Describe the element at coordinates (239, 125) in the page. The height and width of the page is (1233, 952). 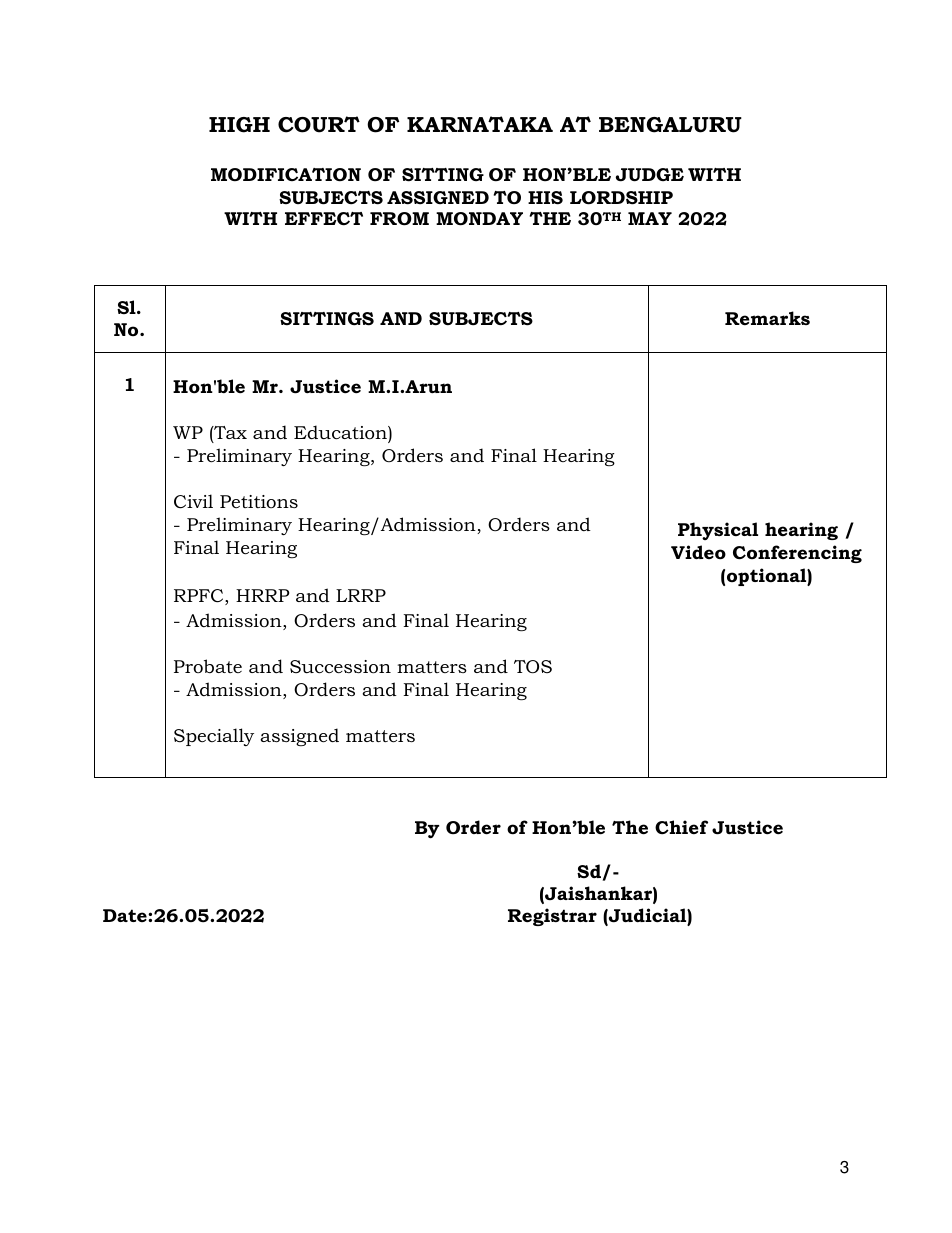
I see `HIGH` at that location.
